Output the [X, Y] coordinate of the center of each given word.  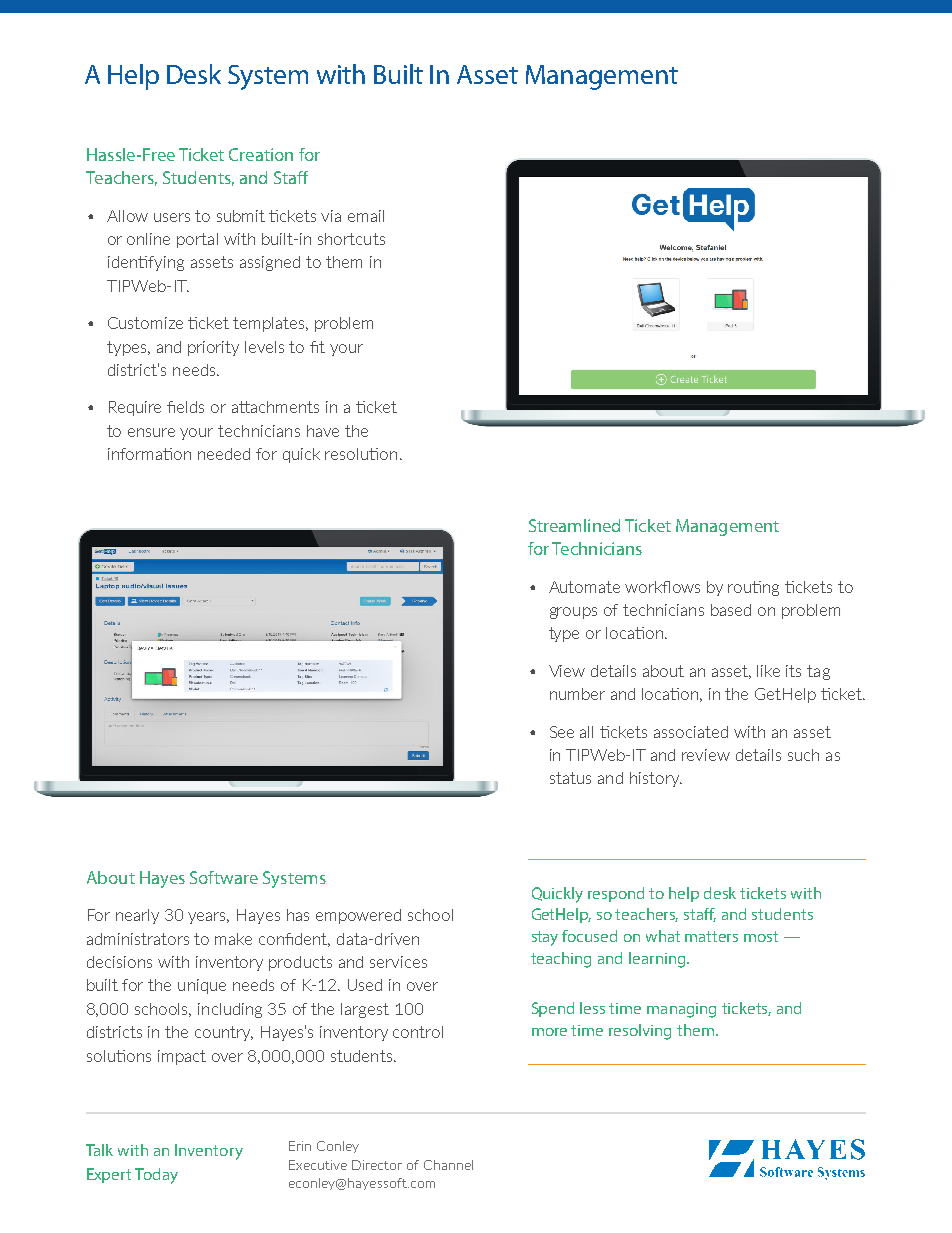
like [768, 671]
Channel [448, 1165]
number [577, 694]
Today [156, 1176]
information [149, 454]
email [366, 216]
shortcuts [351, 239]
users [172, 217]
